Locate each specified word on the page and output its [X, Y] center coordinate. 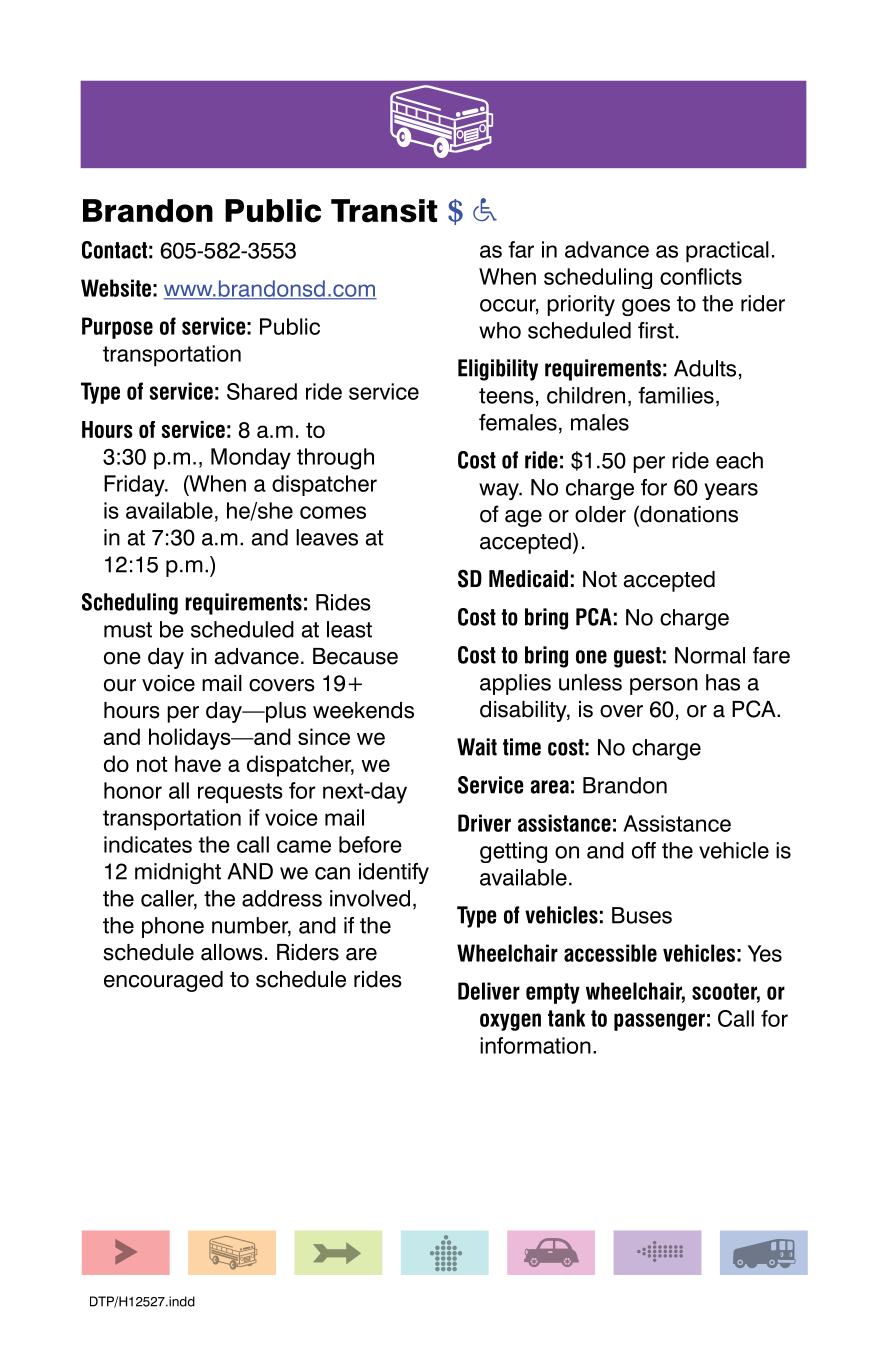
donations [688, 514]
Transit [384, 211]
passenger [659, 1022]
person [664, 686]
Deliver [489, 991]
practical [727, 251]
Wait [477, 747]
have [198, 763]
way [500, 491]
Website [116, 288]
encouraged [163, 981]
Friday [135, 486]
